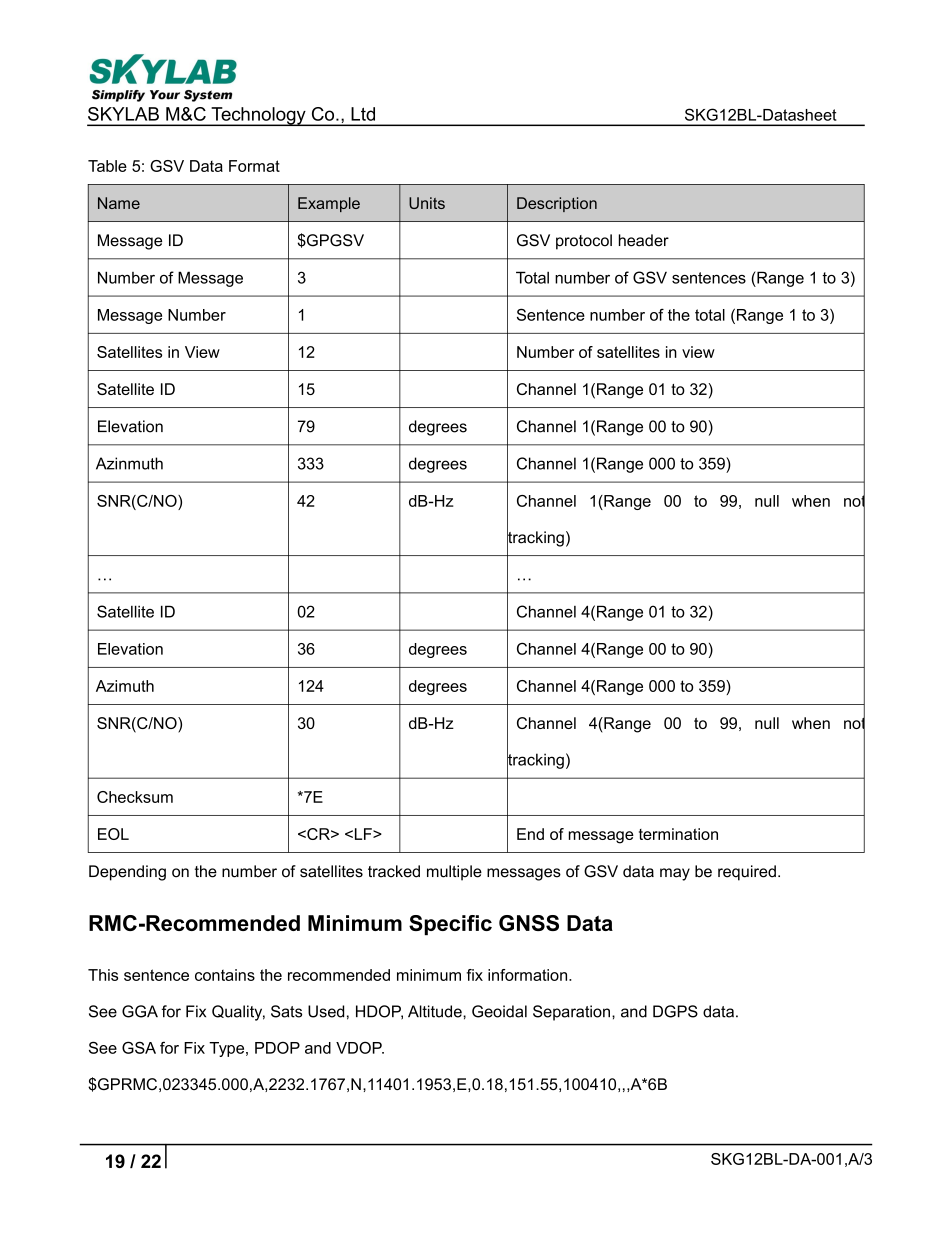  I want to click on Azimuth, so click(125, 686).
